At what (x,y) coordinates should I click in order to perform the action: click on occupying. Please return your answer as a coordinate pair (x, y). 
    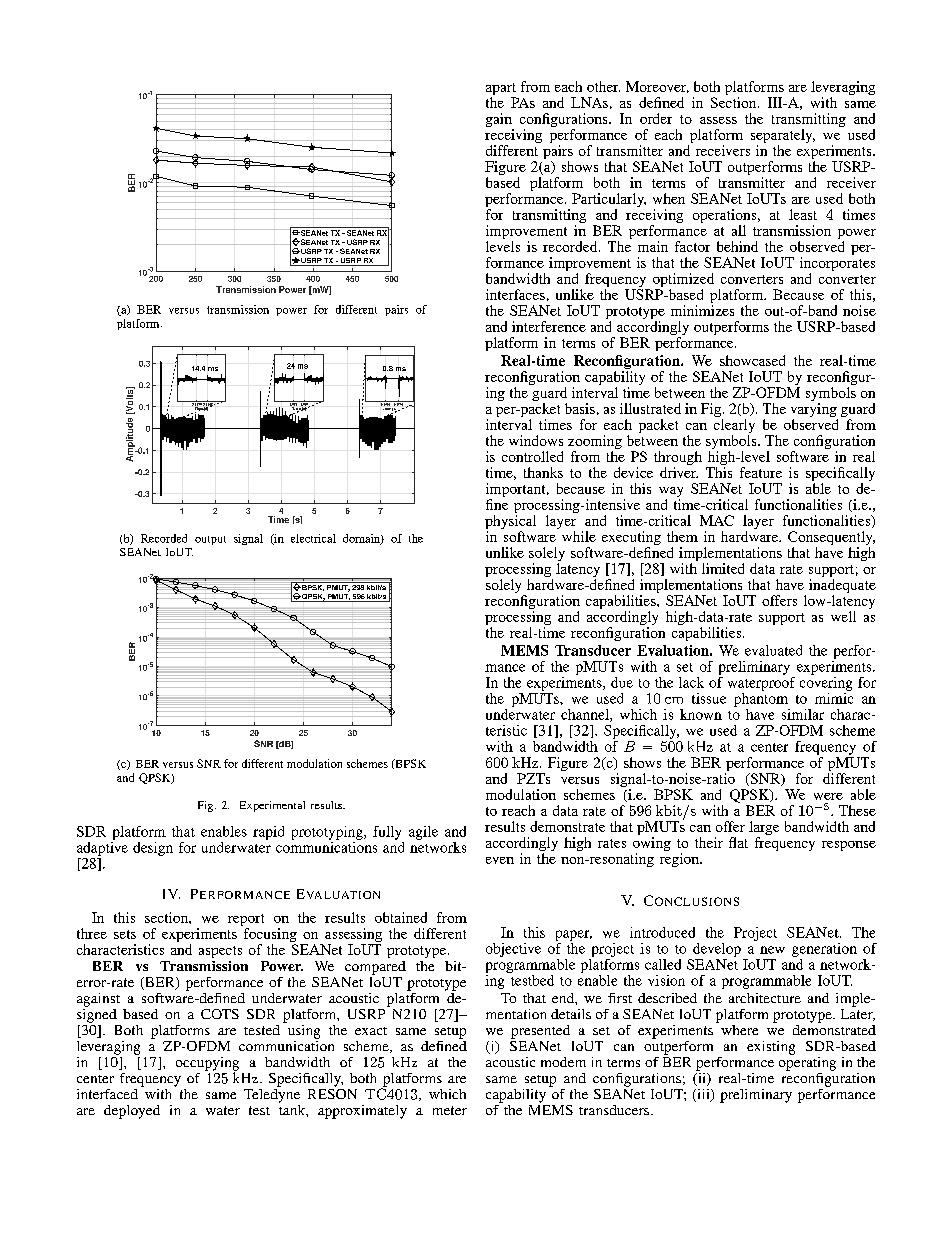
    Looking at the image, I should click on (207, 1065).
